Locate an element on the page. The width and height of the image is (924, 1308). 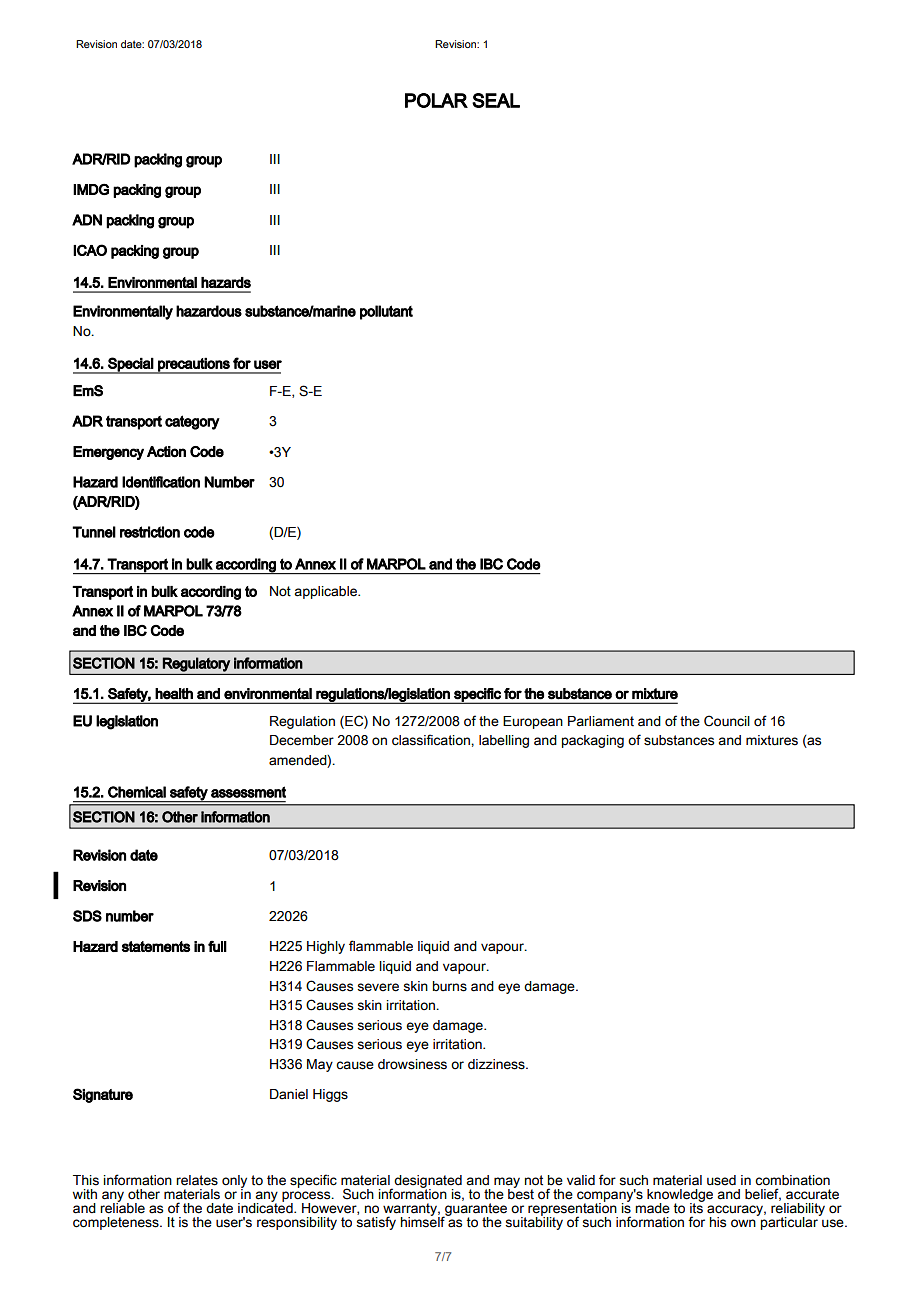
POLAR is located at coordinates (436, 100).
